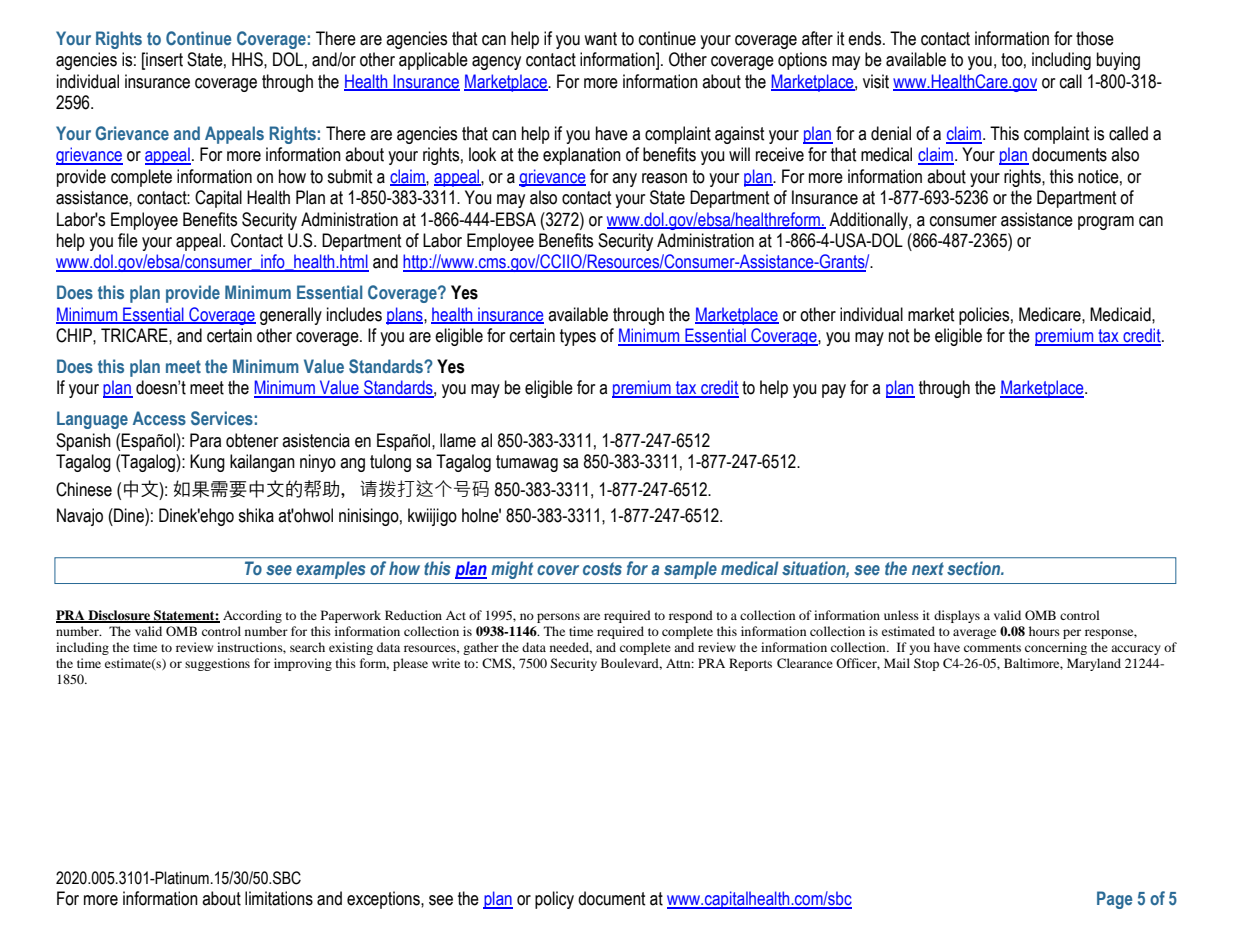  I want to click on limitations, so click(279, 898).
